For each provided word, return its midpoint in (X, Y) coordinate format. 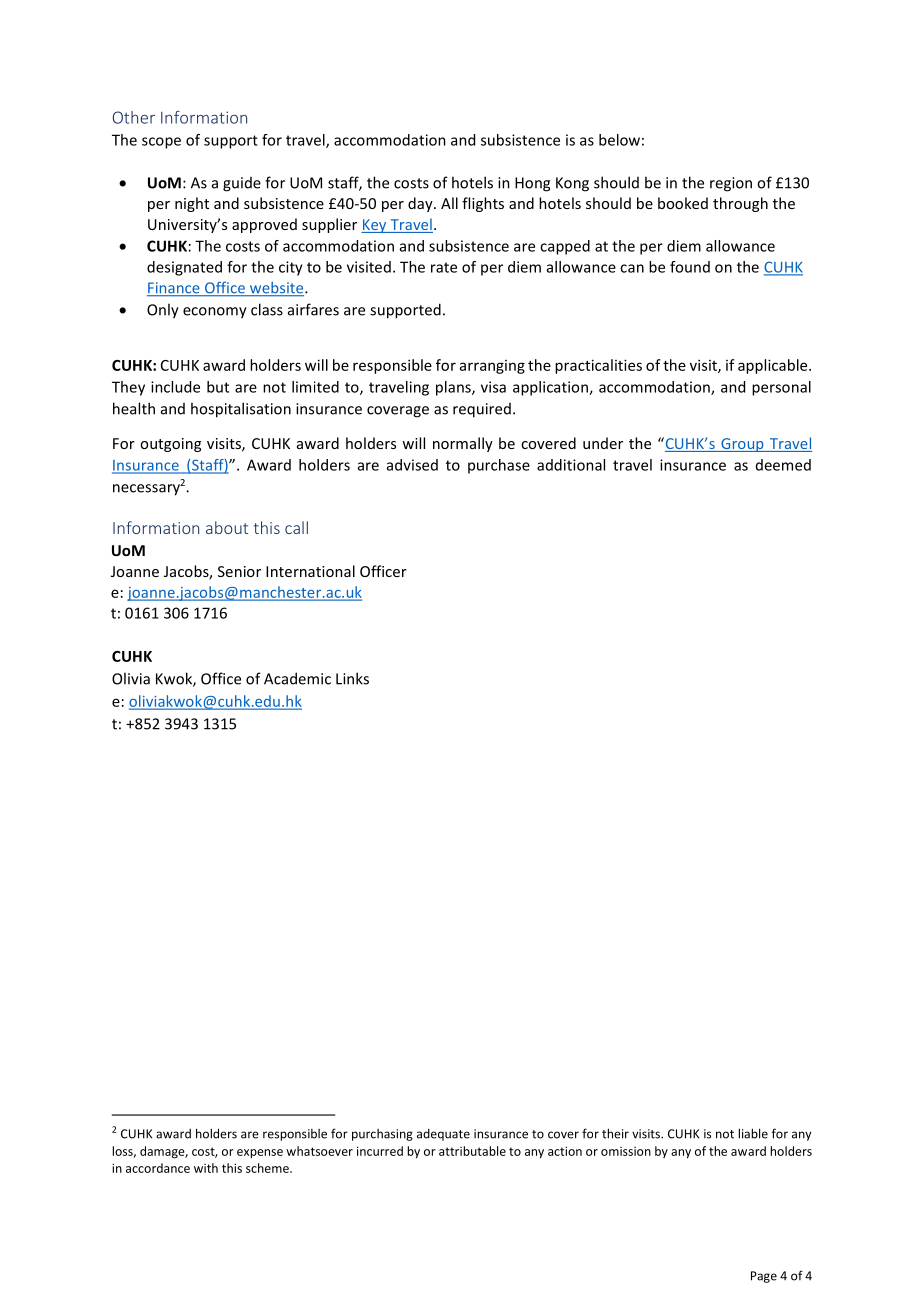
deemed (783, 465)
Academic (297, 678)
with (206, 1168)
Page (764, 1277)
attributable (472, 1151)
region (731, 184)
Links (352, 678)
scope (161, 143)
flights (483, 204)
